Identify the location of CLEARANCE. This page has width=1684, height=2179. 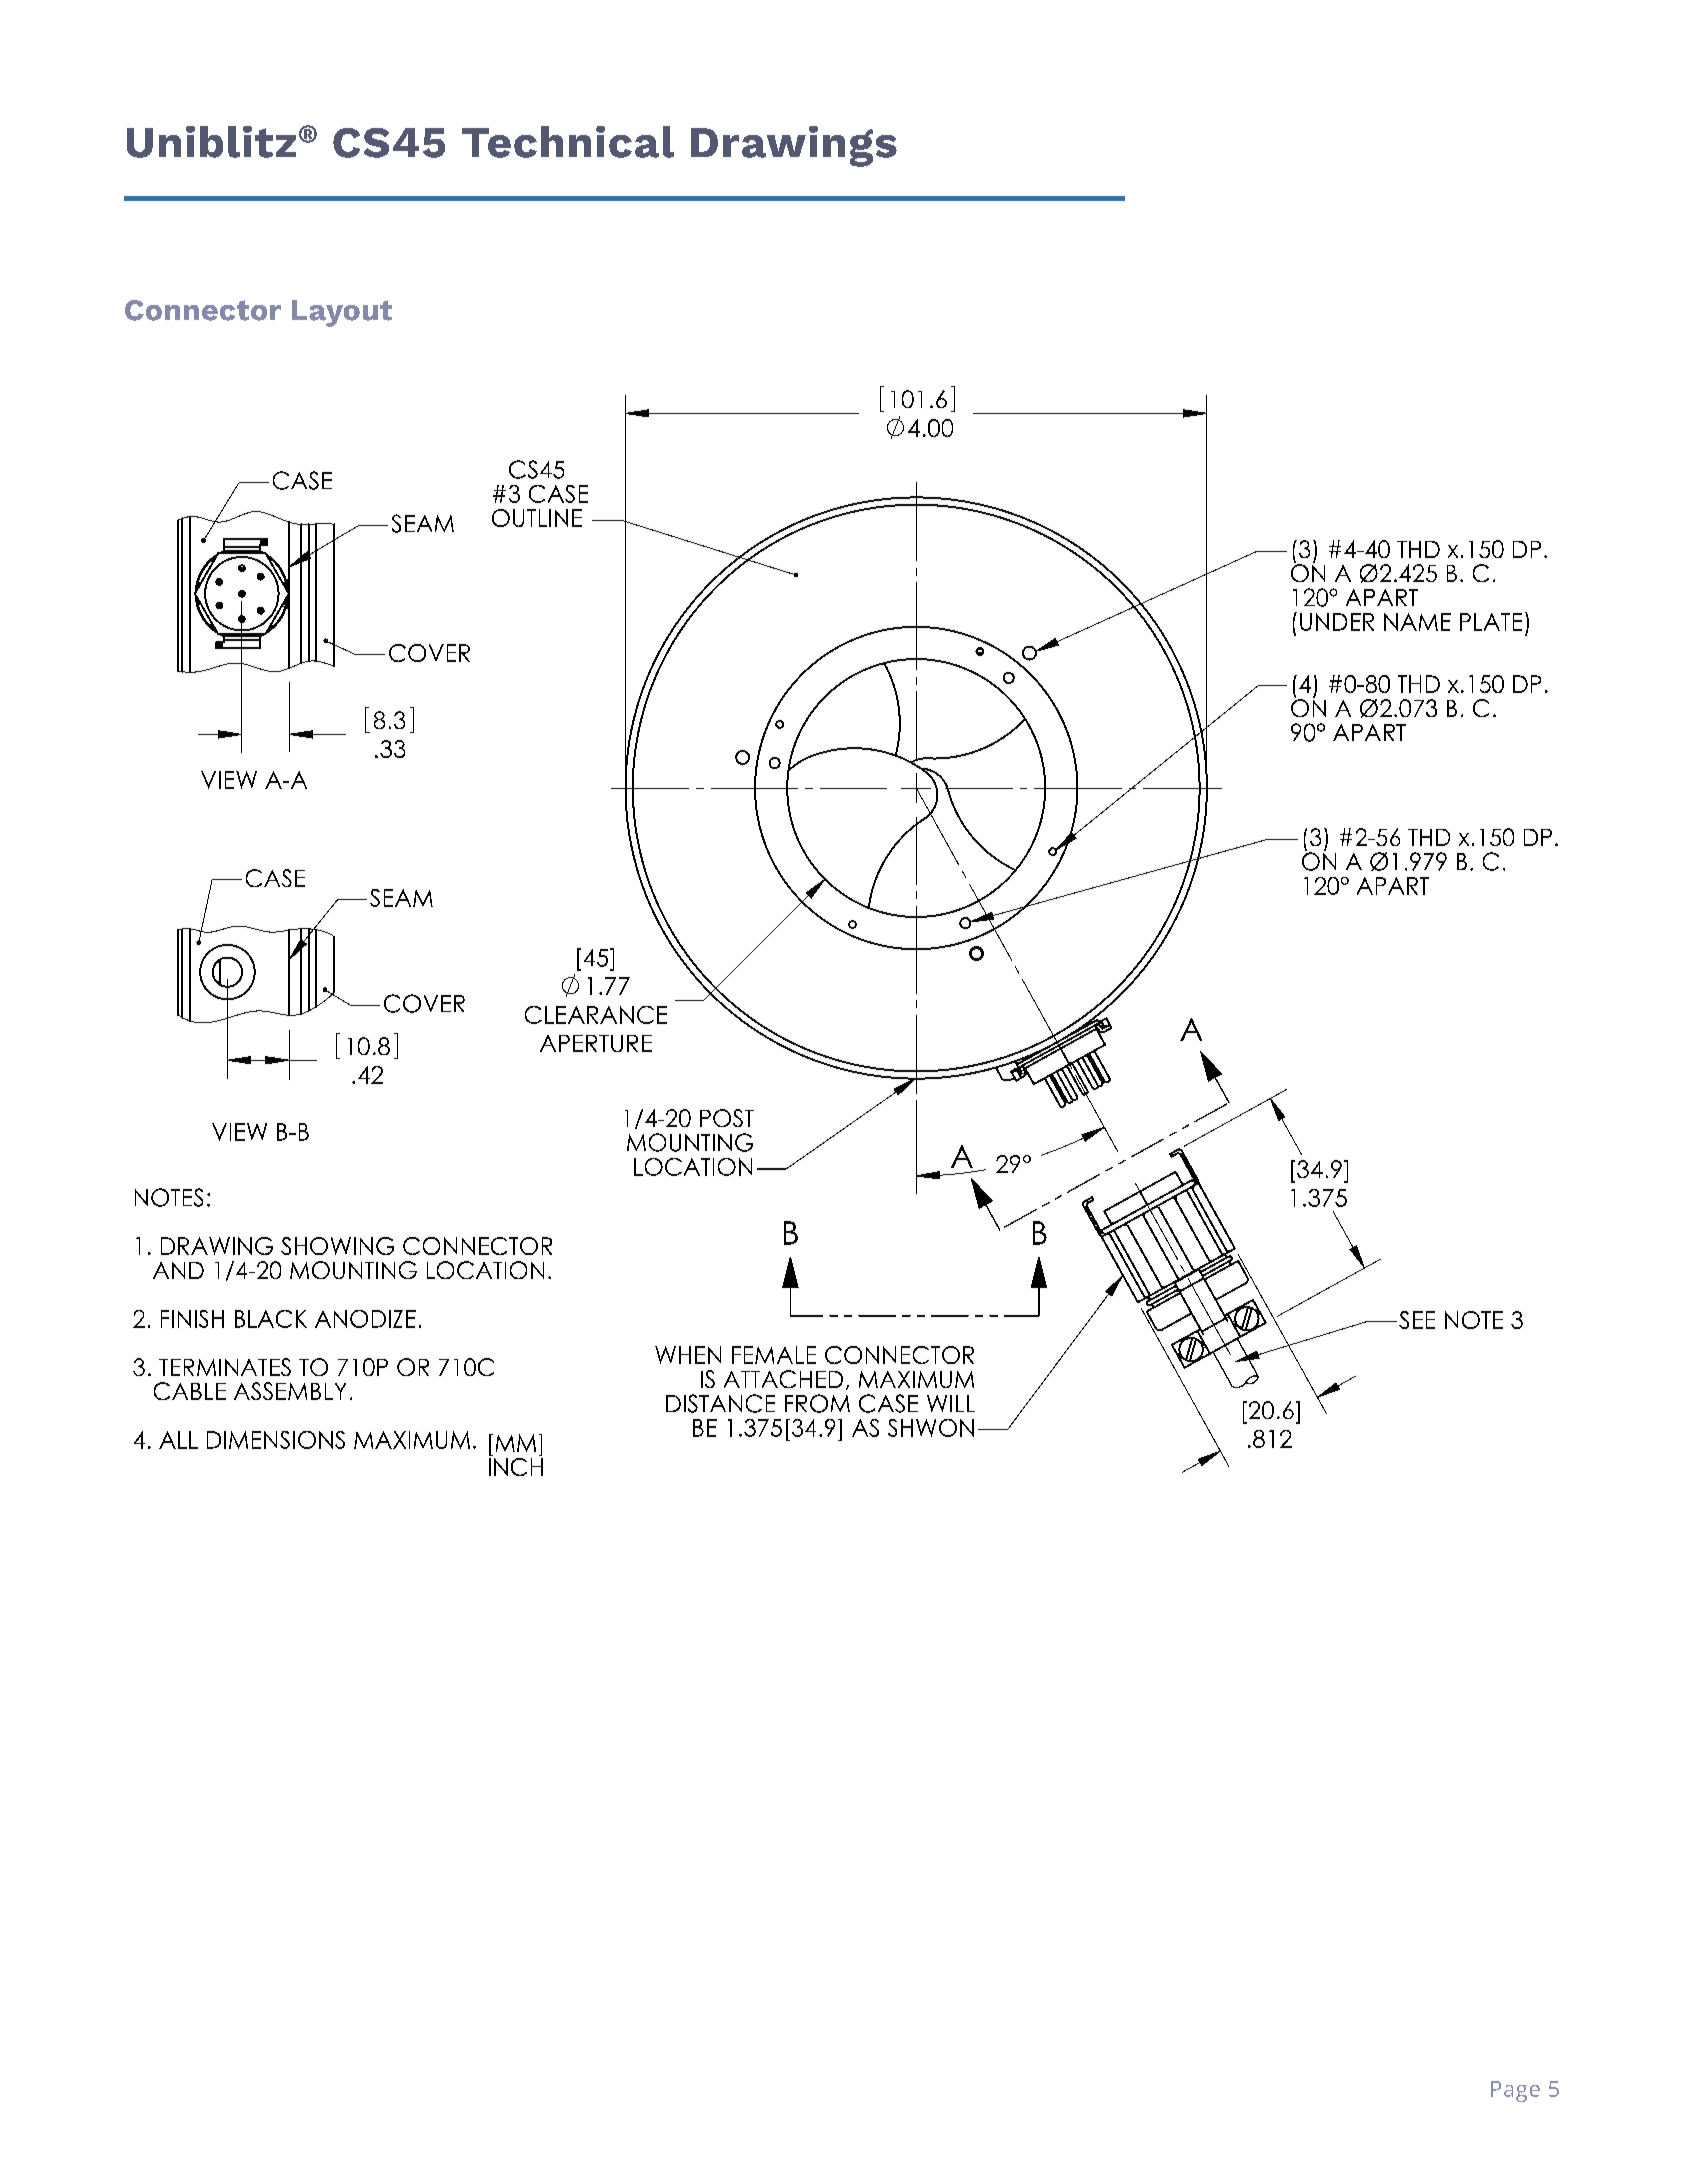
(596, 1015).
